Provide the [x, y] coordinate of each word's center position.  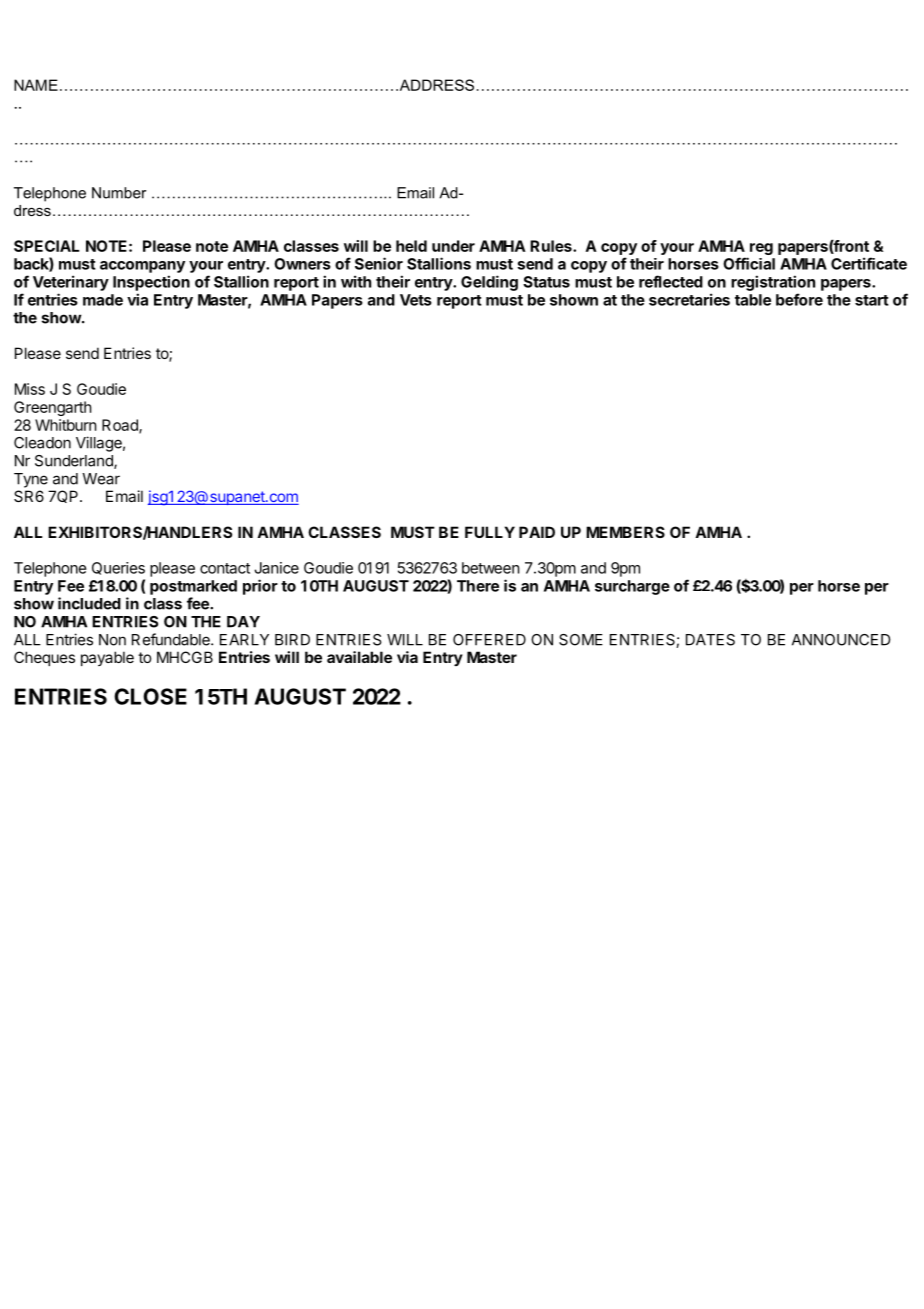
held [411, 246]
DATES [710, 640]
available [359, 657]
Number [119, 193]
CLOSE [150, 696]
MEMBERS [625, 532]
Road [121, 426]
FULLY [490, 532]
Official [749, 263]
